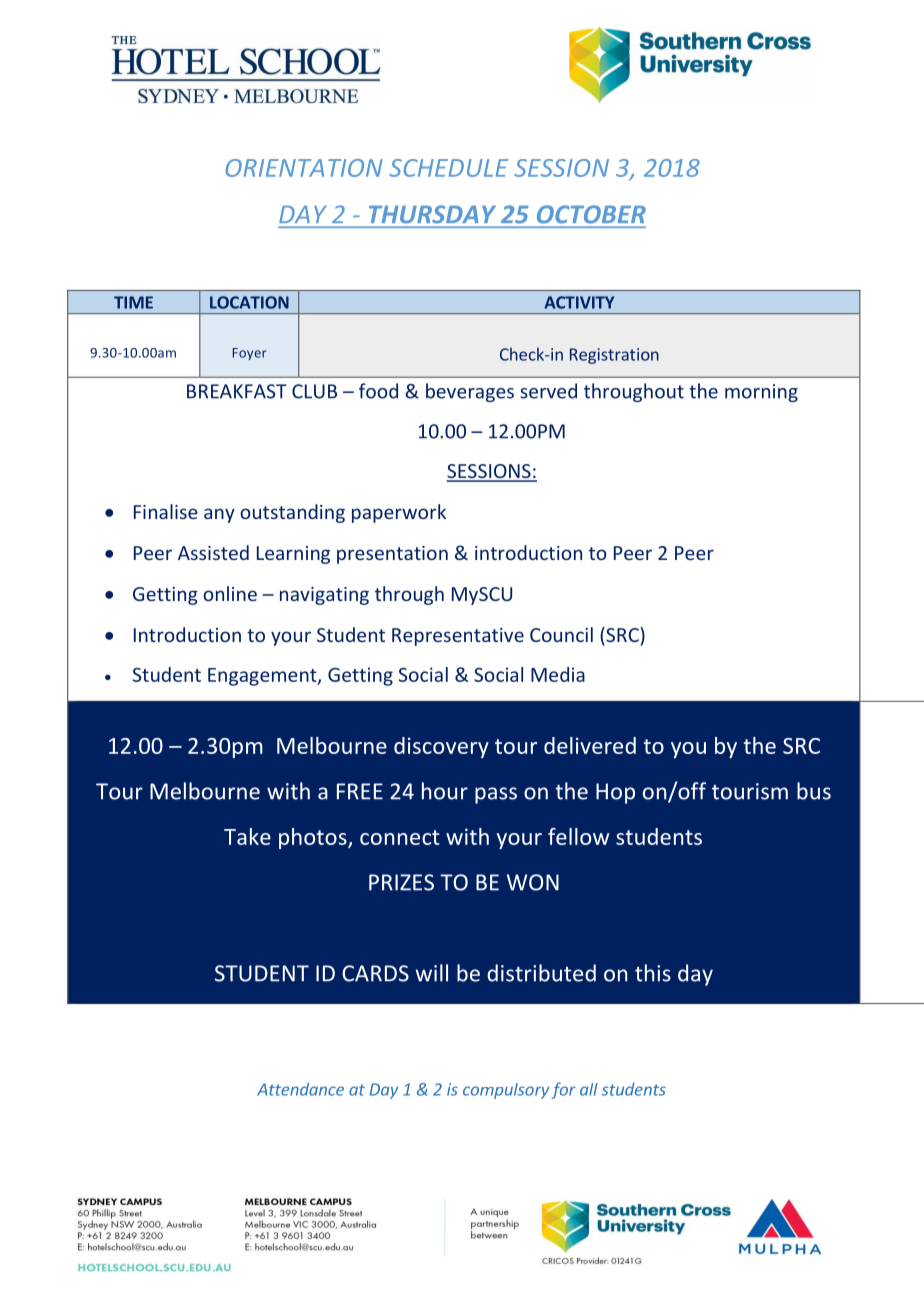 Image resolution: width=924 pixels, height=1308 pixels. Describe the element at coordinates (230, 593) in the screenshot. I see `online` at that location.
